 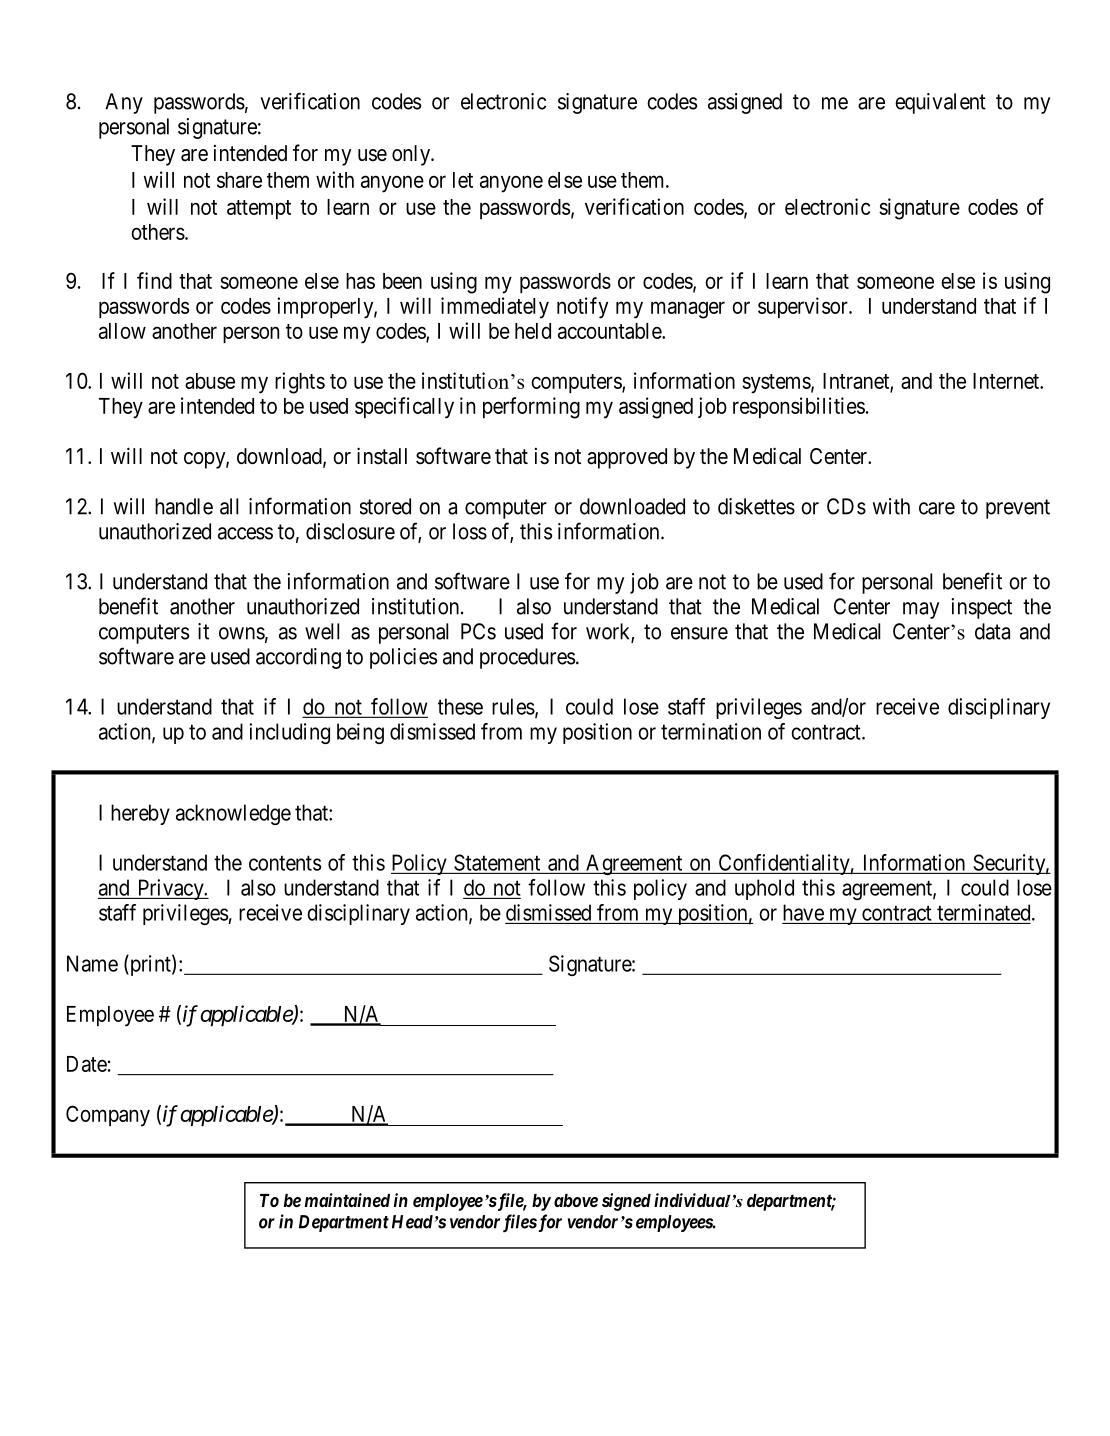 What do you see at coordinates (531, 408) in the page?
I see `performing` at bounding box center [531, 408].
